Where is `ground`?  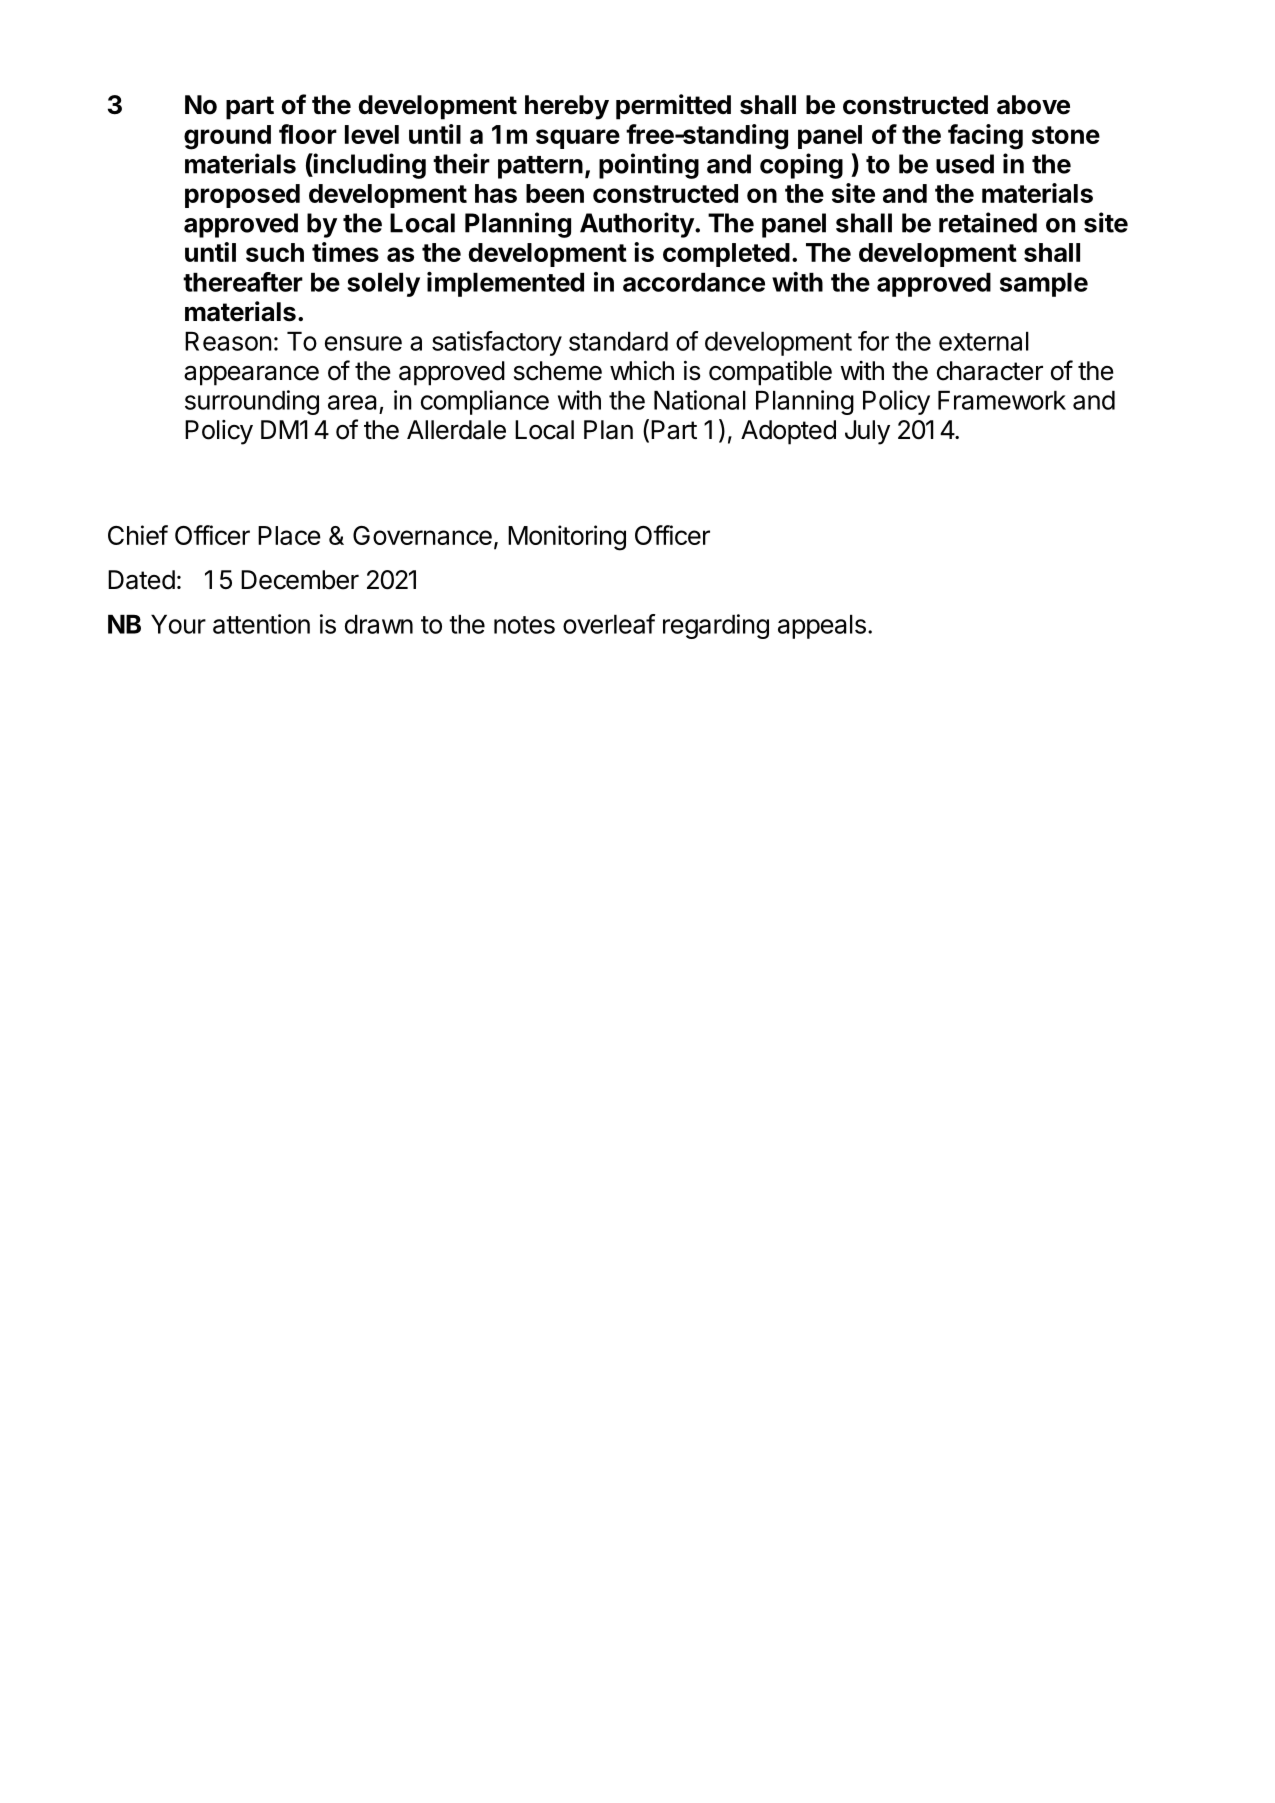 ground is located at coordinates (227, 137).
